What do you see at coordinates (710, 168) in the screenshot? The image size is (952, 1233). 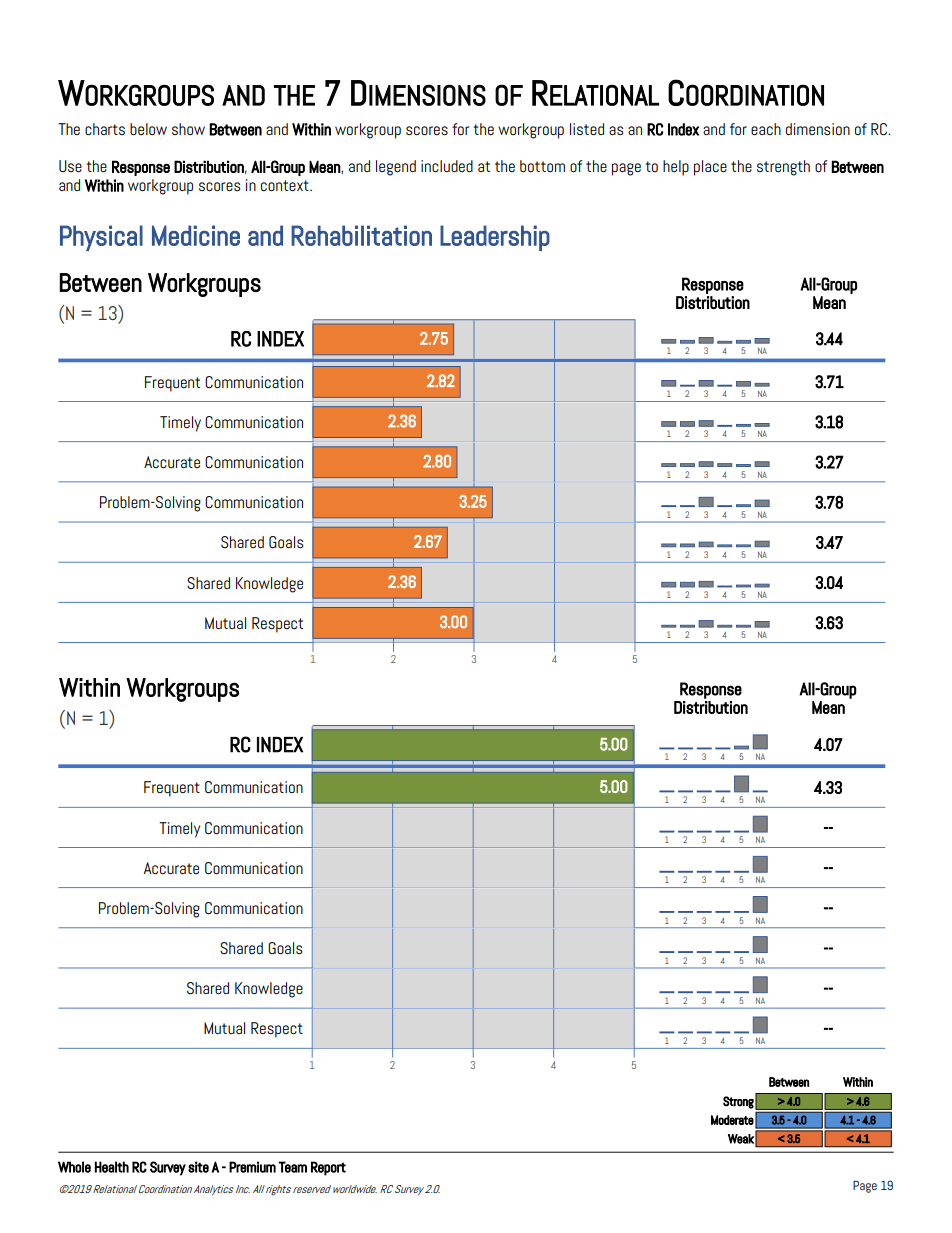 I see `place` at bounding box center [710, 168].
